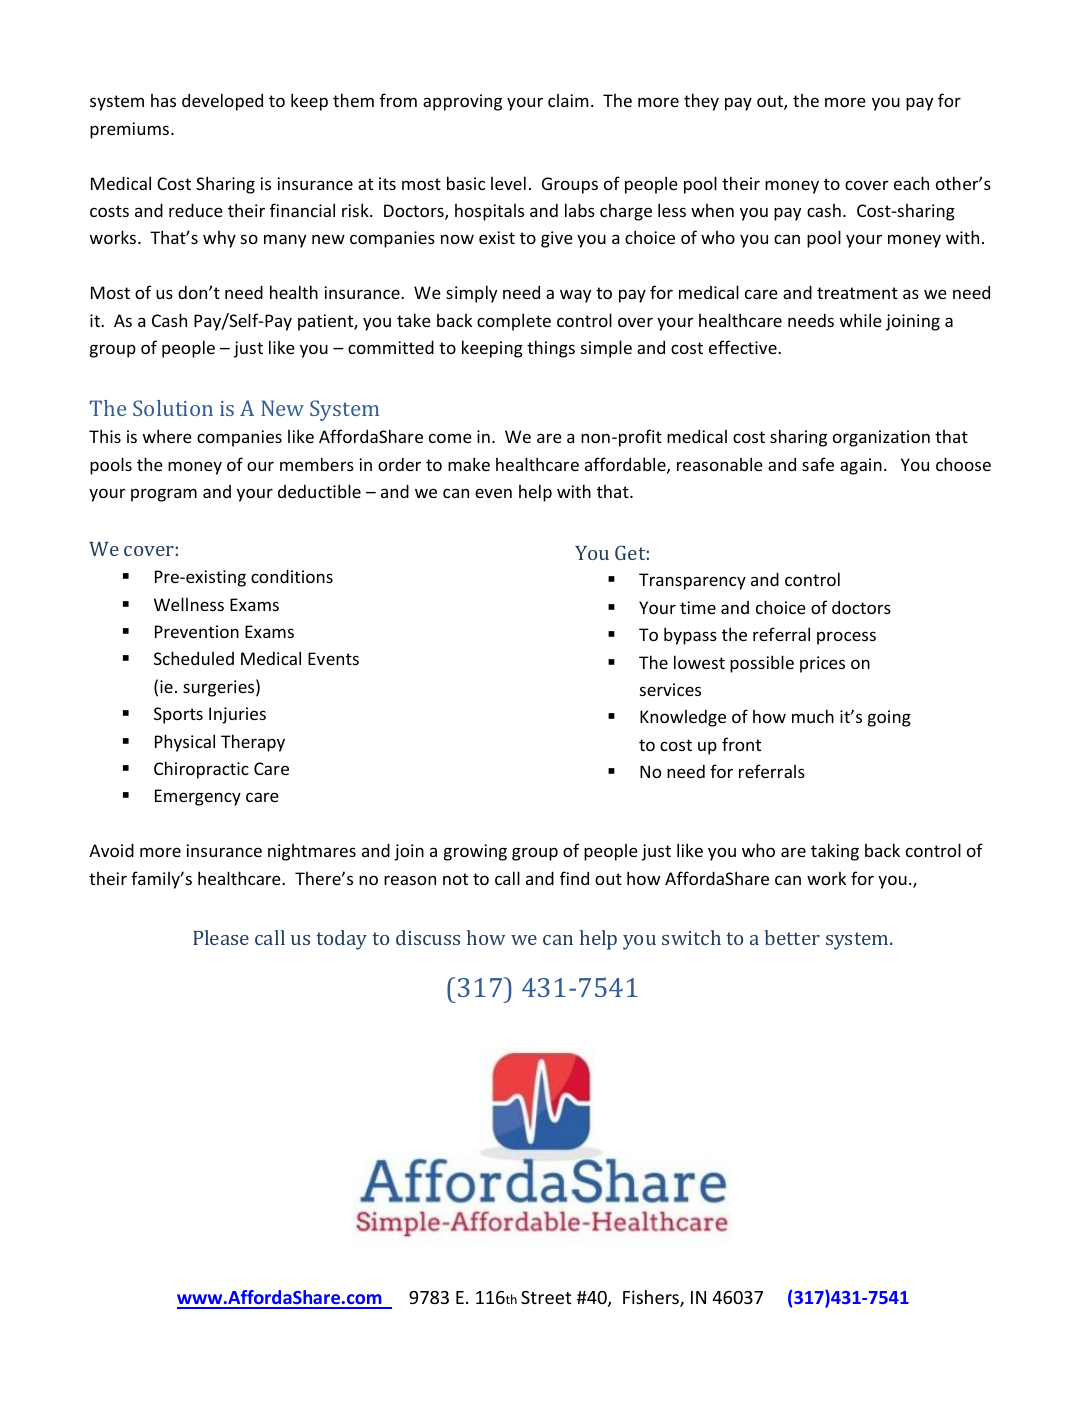 The image size is (1086, 1405). I want to click on find, so click(574, 878).
